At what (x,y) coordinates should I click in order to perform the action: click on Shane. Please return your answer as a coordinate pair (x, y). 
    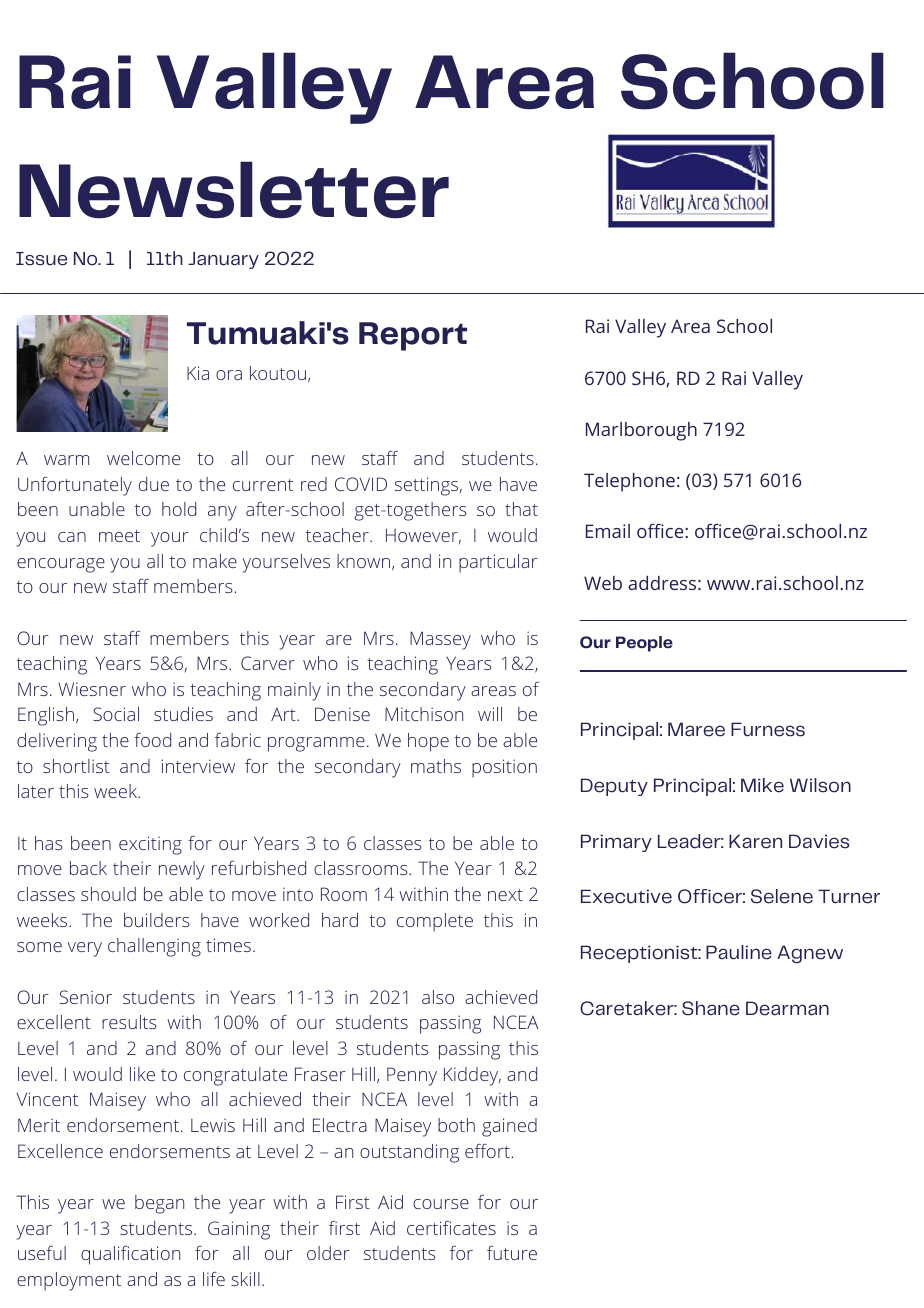
    Looking at the image, I should click on (711, 1008).
